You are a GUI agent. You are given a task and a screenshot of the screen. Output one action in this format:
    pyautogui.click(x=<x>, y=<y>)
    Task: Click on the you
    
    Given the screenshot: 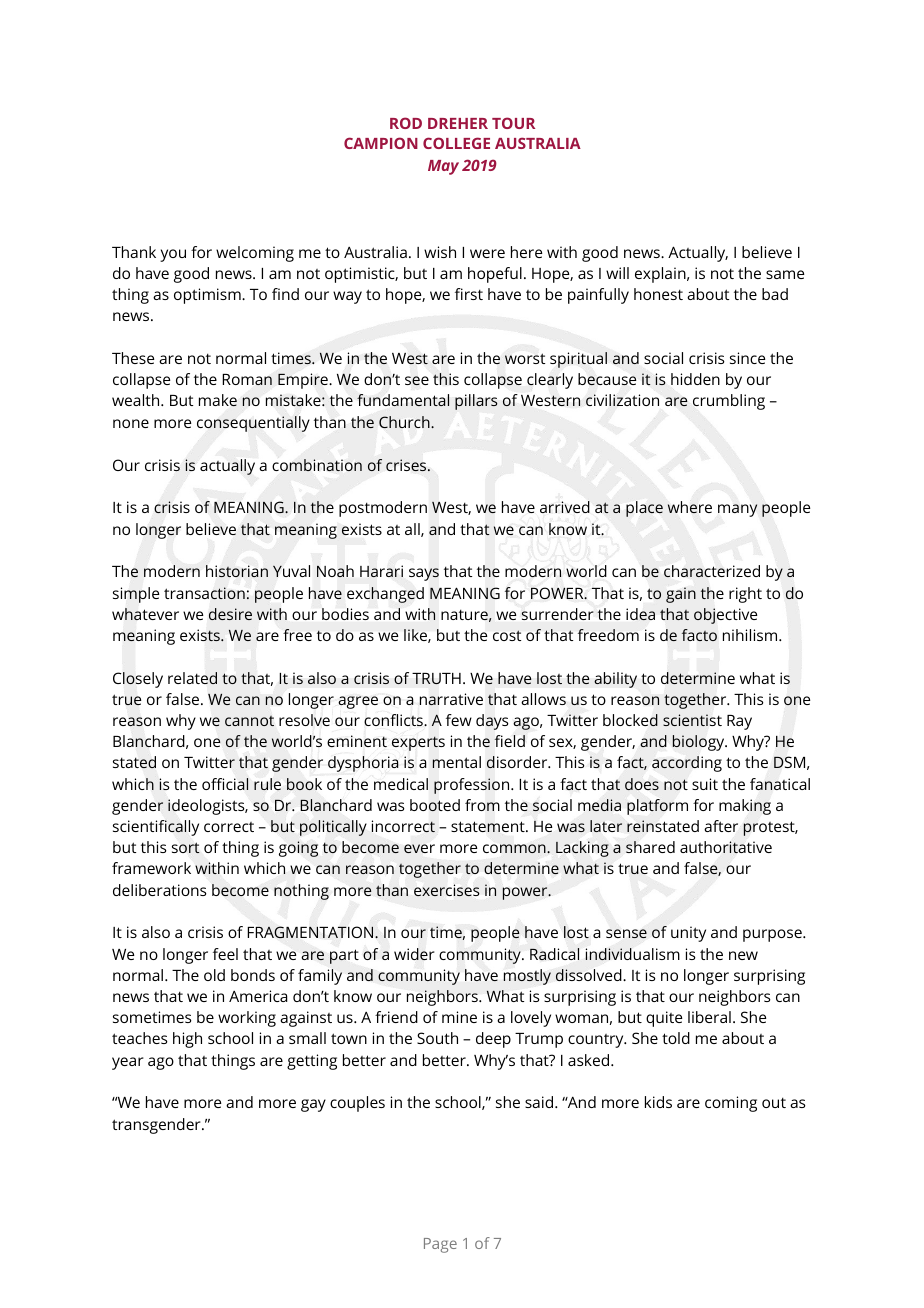 What is the action you would take?
    pyautogui.click(x=173, y=255)
